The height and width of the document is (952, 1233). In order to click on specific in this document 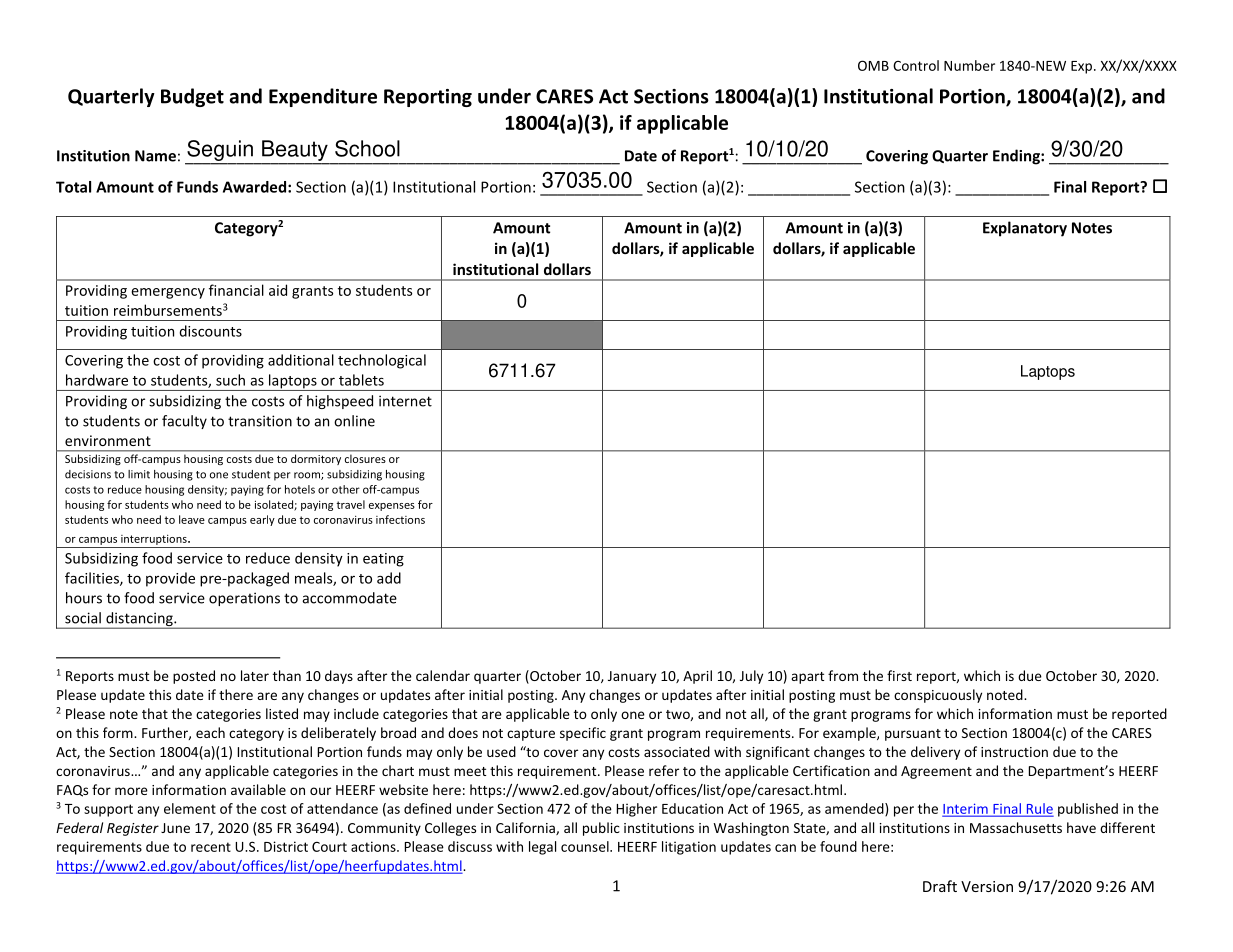, I will do `click(583, 734)`.
